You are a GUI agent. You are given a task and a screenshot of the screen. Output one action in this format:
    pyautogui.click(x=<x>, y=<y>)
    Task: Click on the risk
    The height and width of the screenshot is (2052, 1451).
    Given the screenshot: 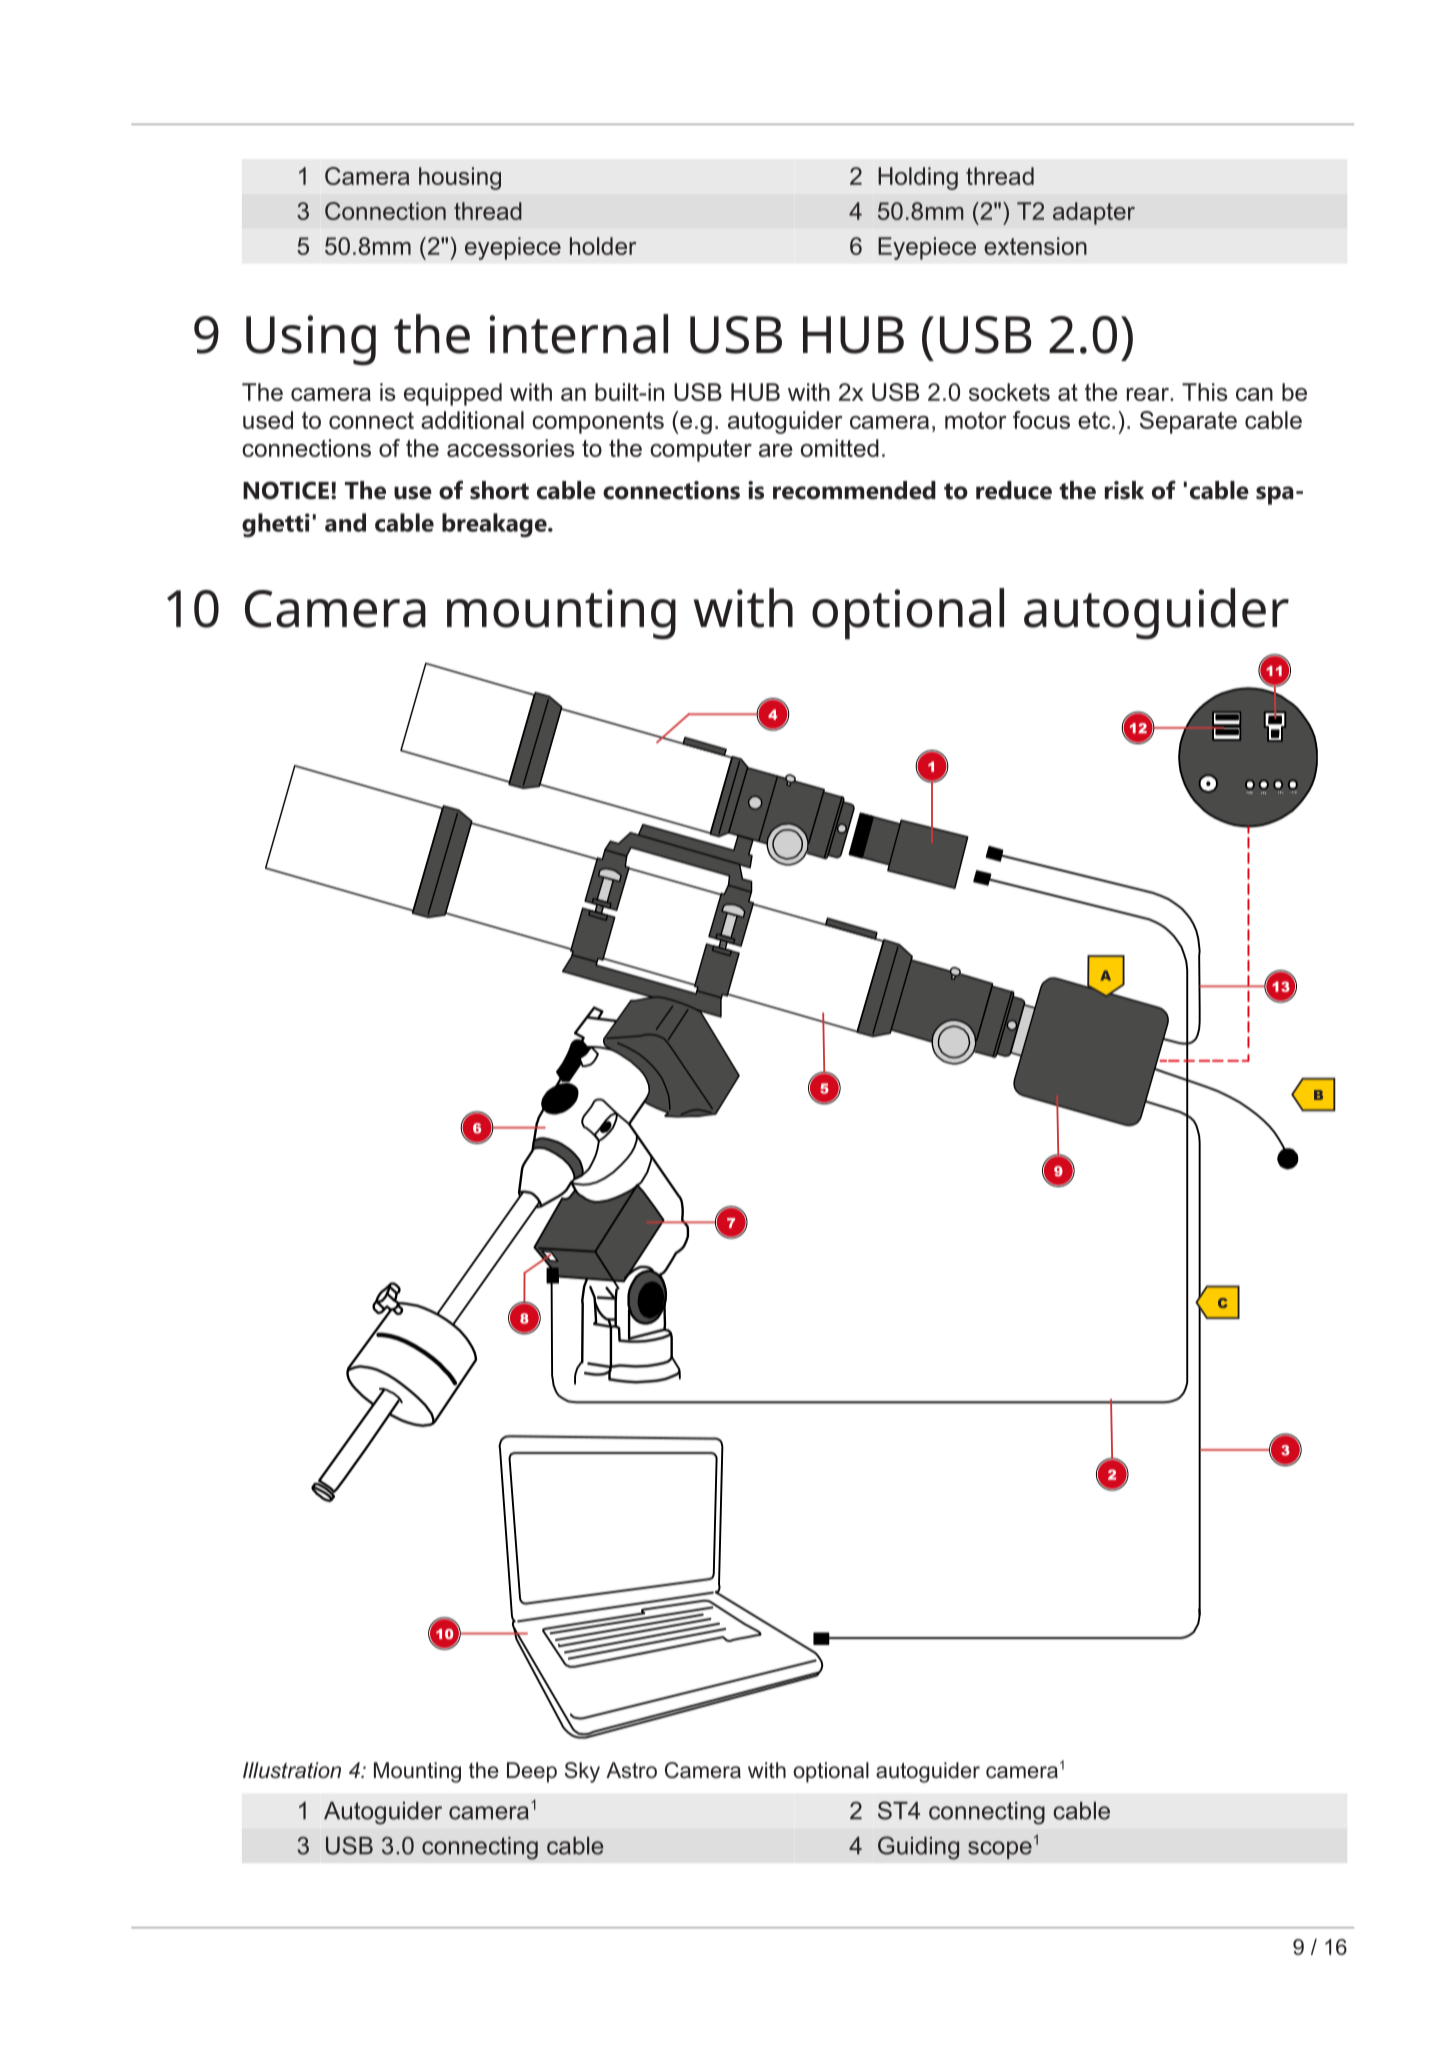 What is the action you would take?
    pyautogui.click(x=1124, y=490)
